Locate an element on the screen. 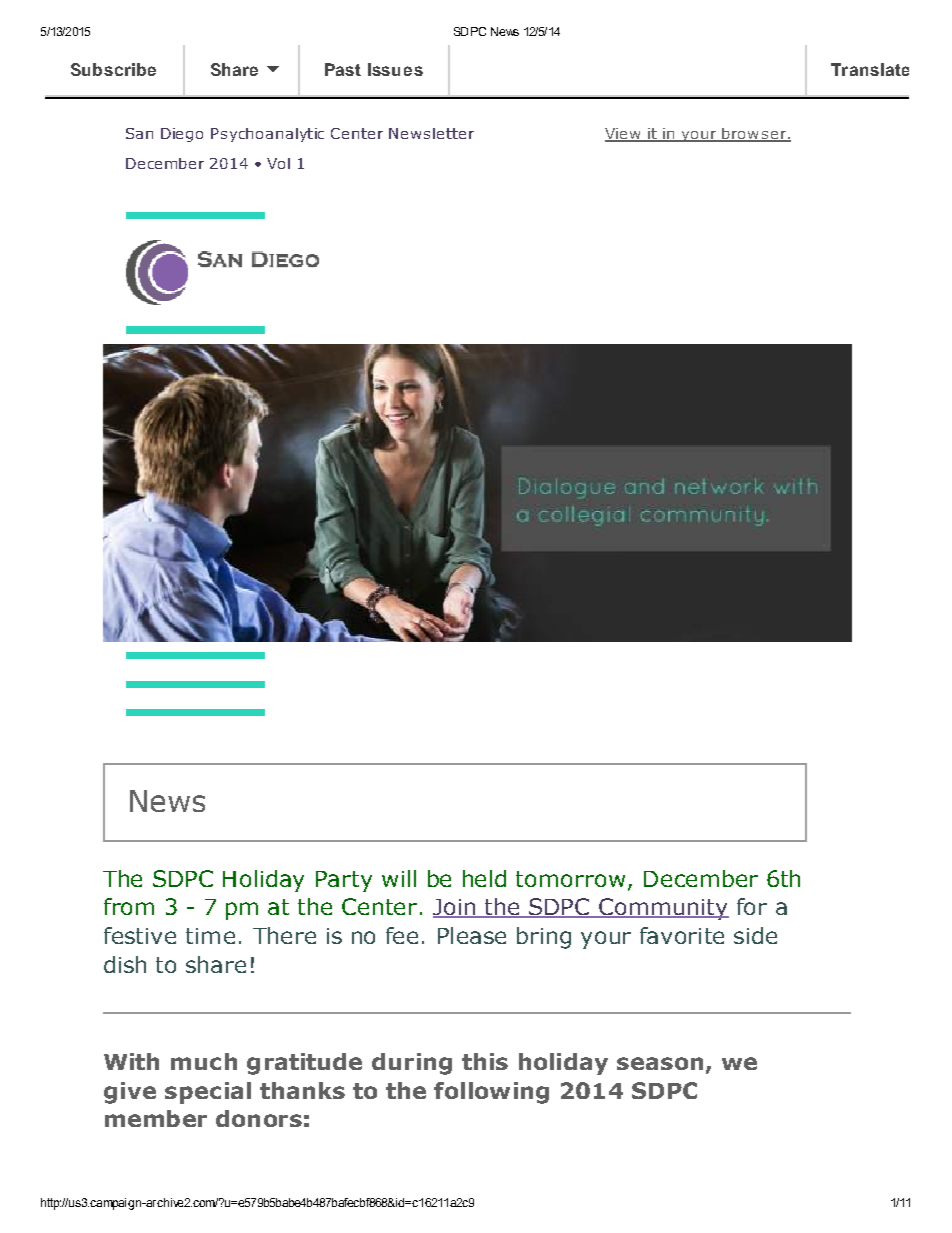  for is located at coordinates (752, 906).
